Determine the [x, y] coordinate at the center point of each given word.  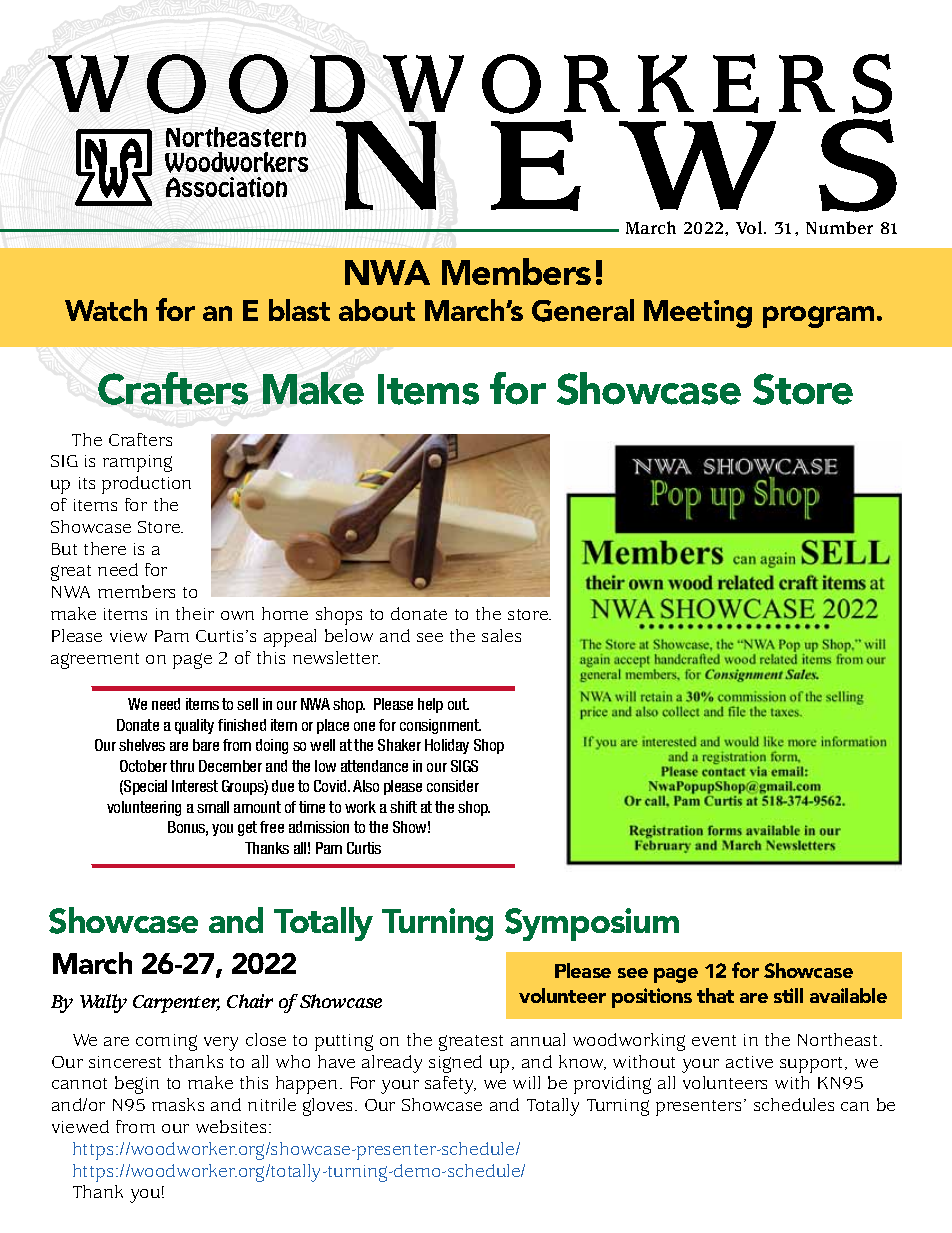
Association [226, 187]
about [377, 310]
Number [839, 227]
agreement [95, 661]
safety [450, 1085]
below [349, 635]
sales [501, 635]
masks [178, 1104]
